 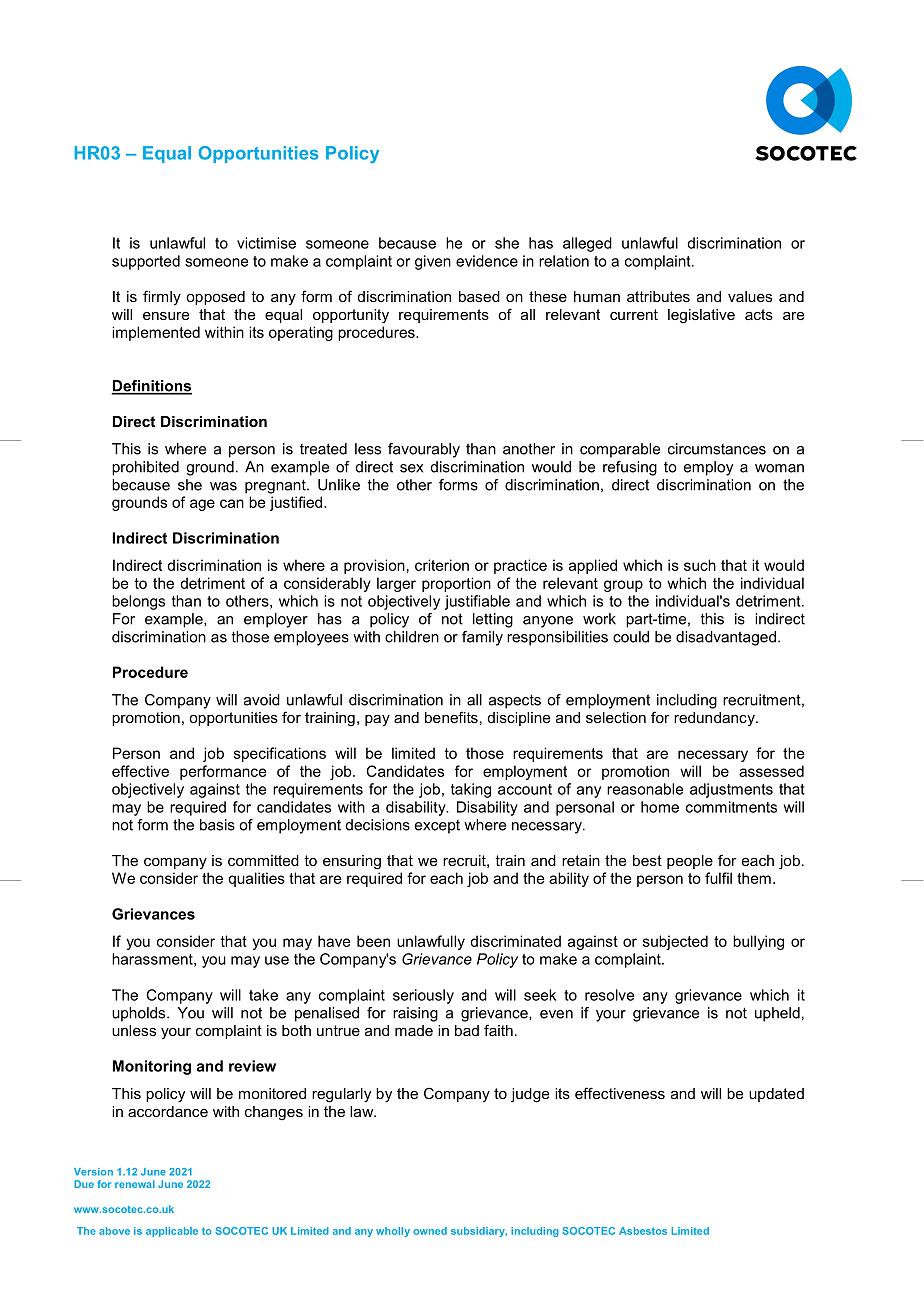 What do you see at coordinates (715, 719) in the screenshot?
I see `redundancy` at bounding box center [715, 719].
